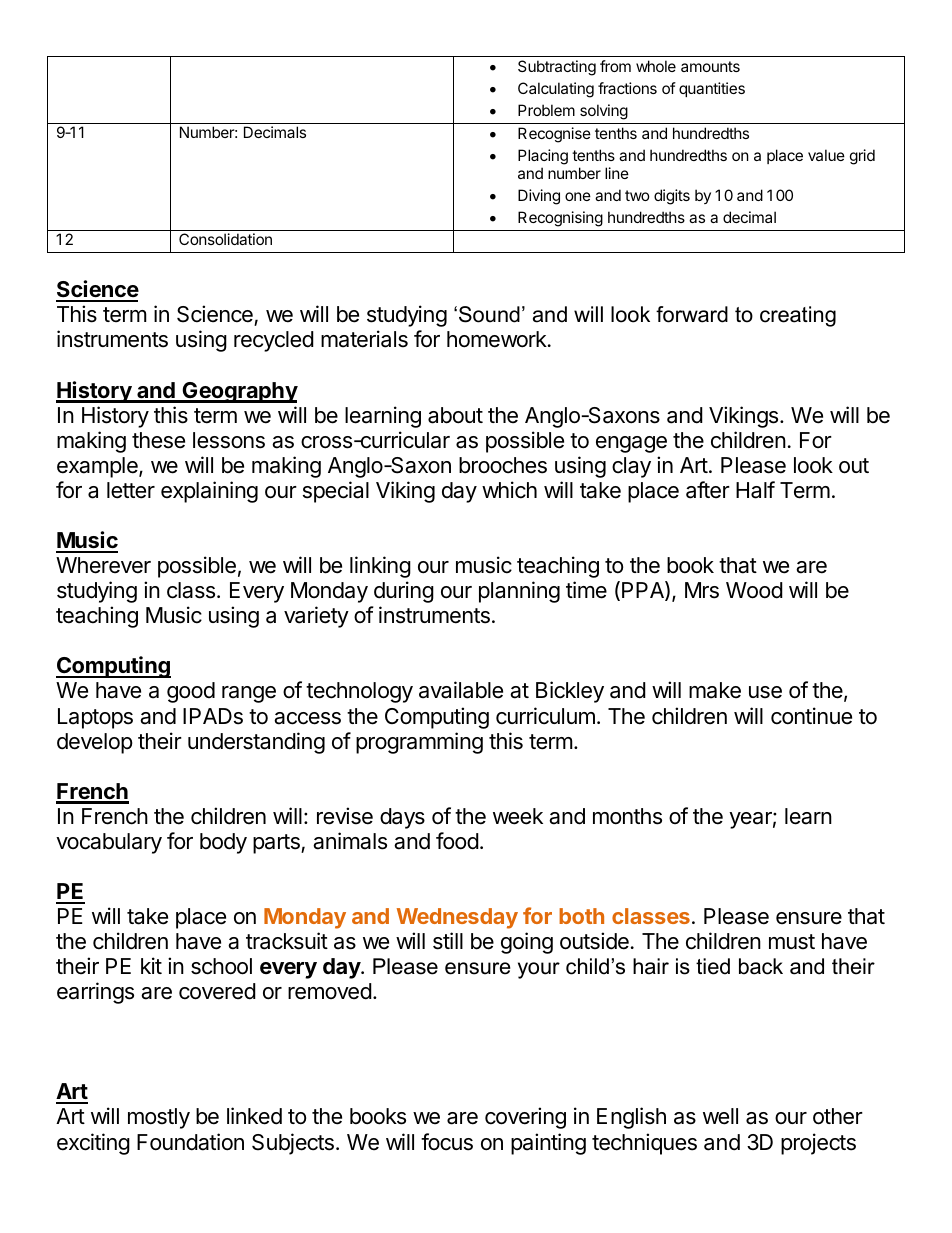  Describe the element at coordinates (712, 89) in the image. I see `quantities` at that location.
